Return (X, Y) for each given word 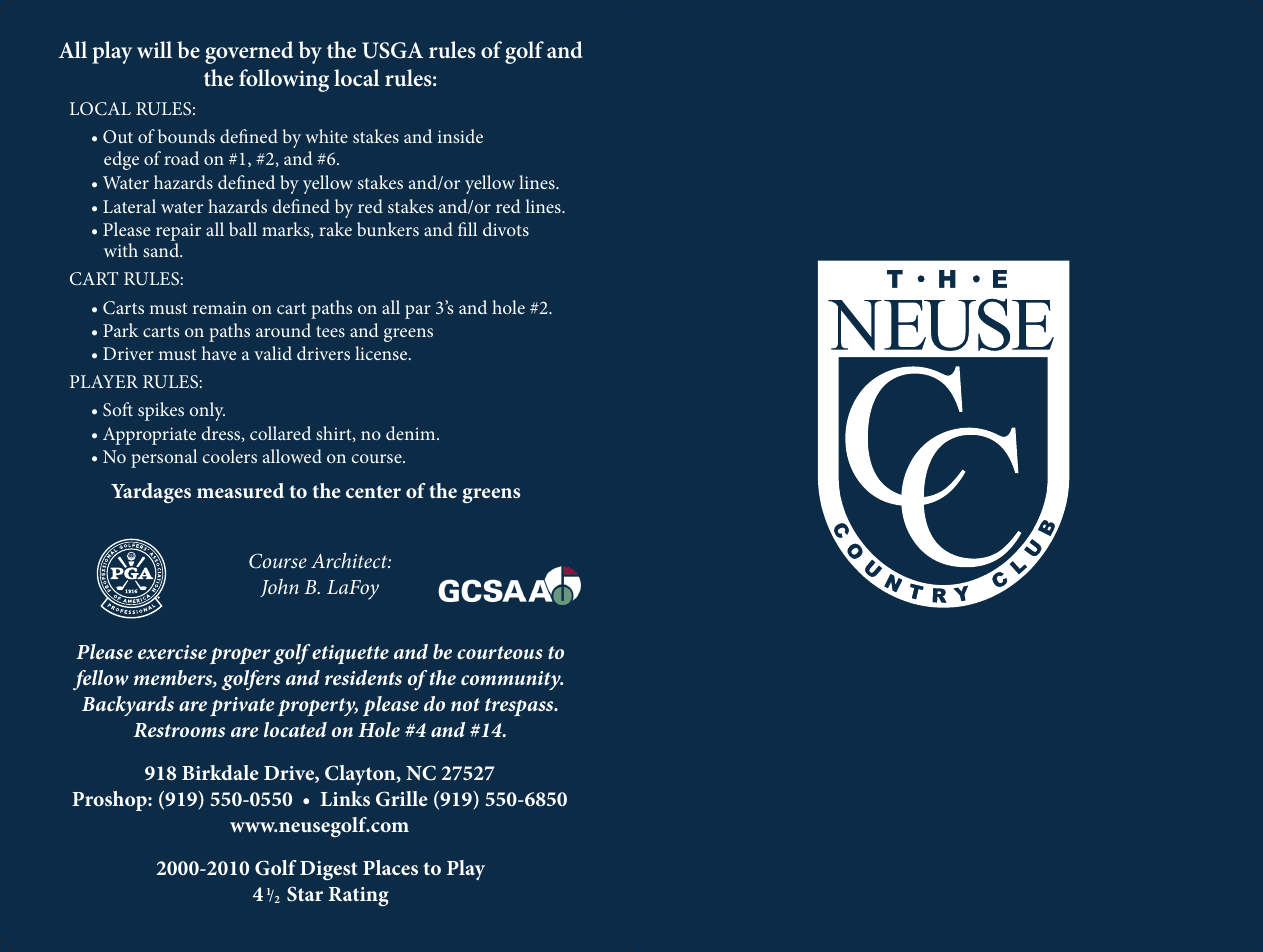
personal (164, 458)
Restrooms (179, 730)
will (154, 49)
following (284, 80)
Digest (329, 870)
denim (412, 433)
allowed (292, 456)
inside (460, 136)
